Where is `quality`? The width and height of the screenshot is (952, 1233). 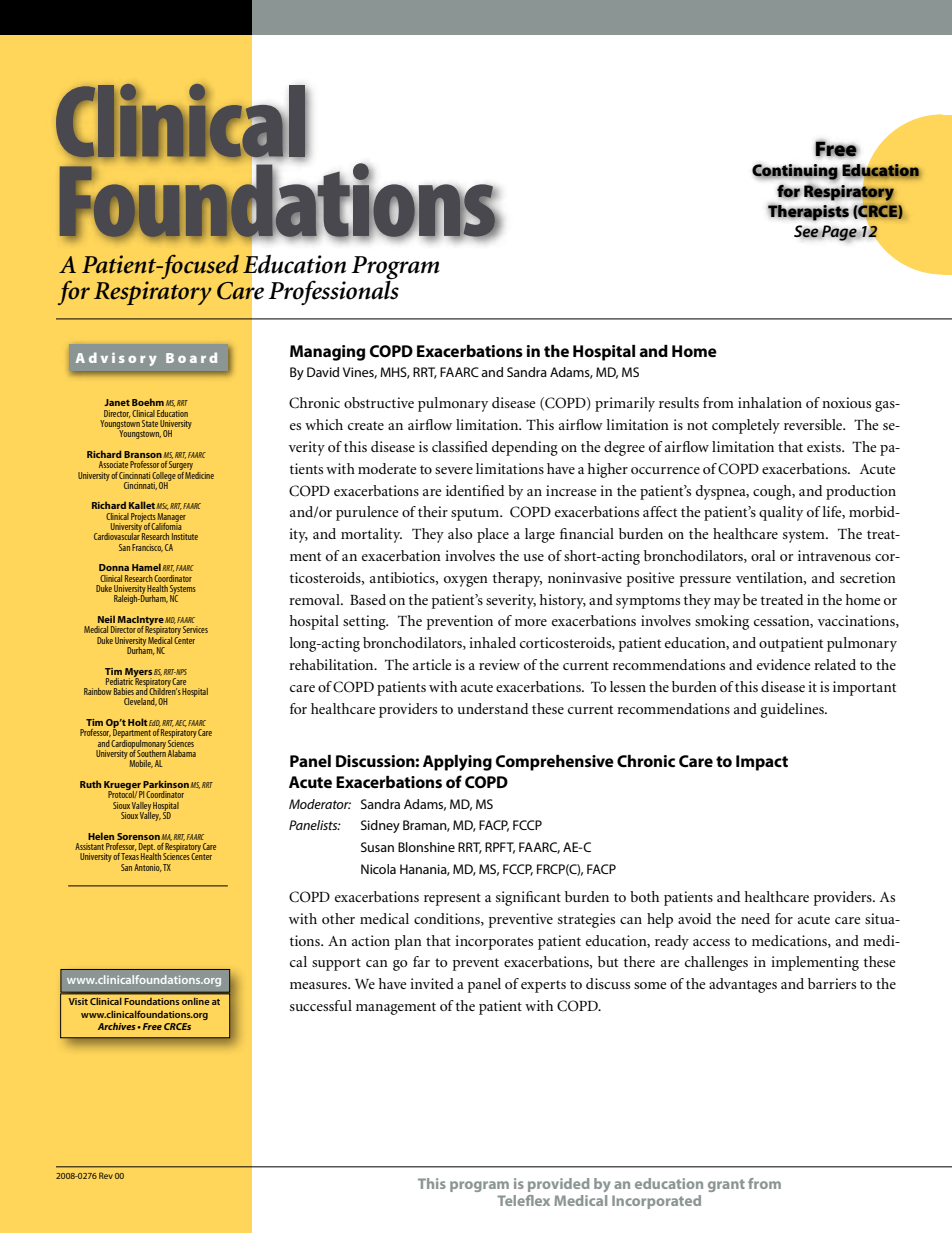 quality is located at coordinates (781, 513).
